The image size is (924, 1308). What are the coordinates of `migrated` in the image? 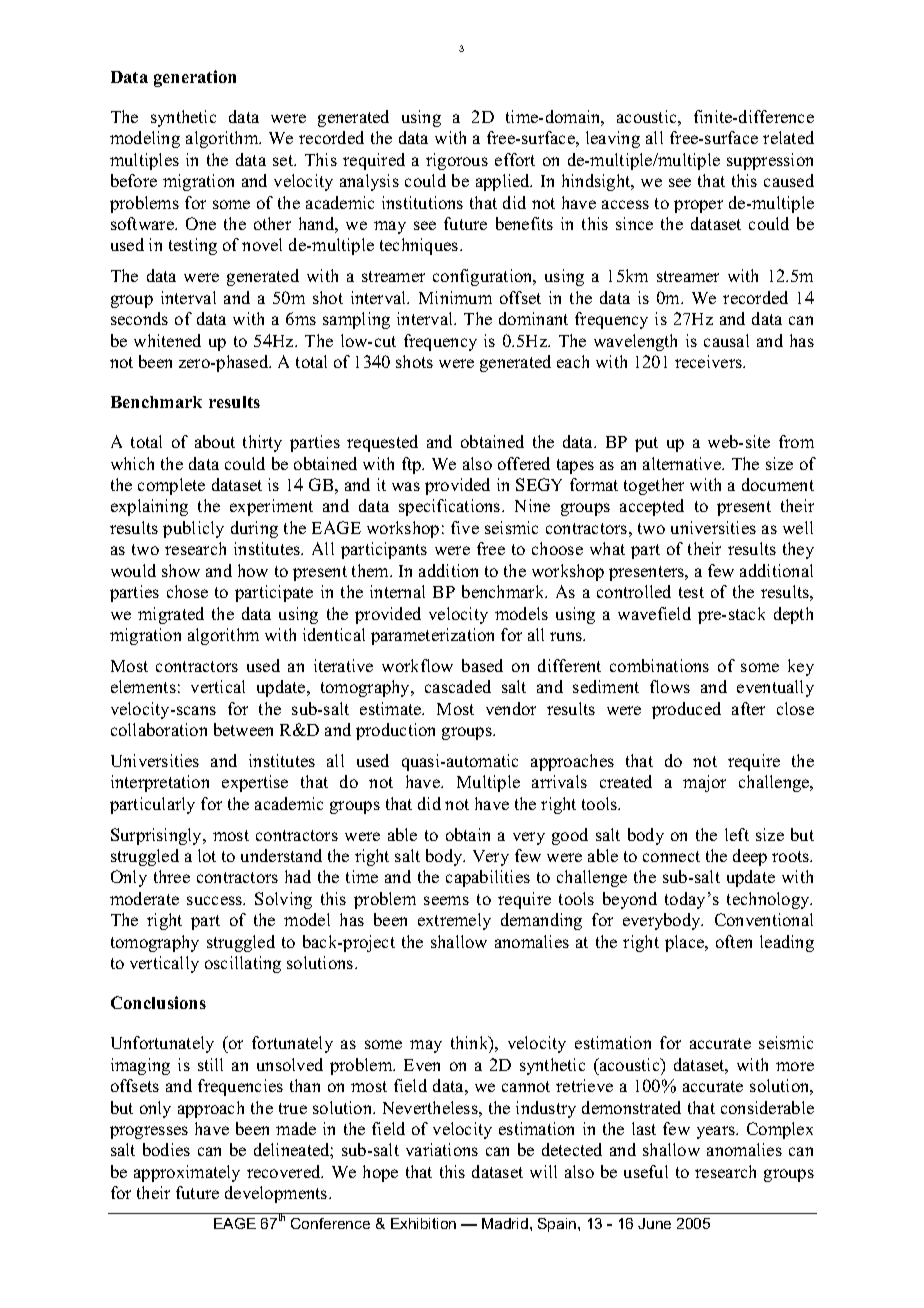 It's located at (171, 615).
